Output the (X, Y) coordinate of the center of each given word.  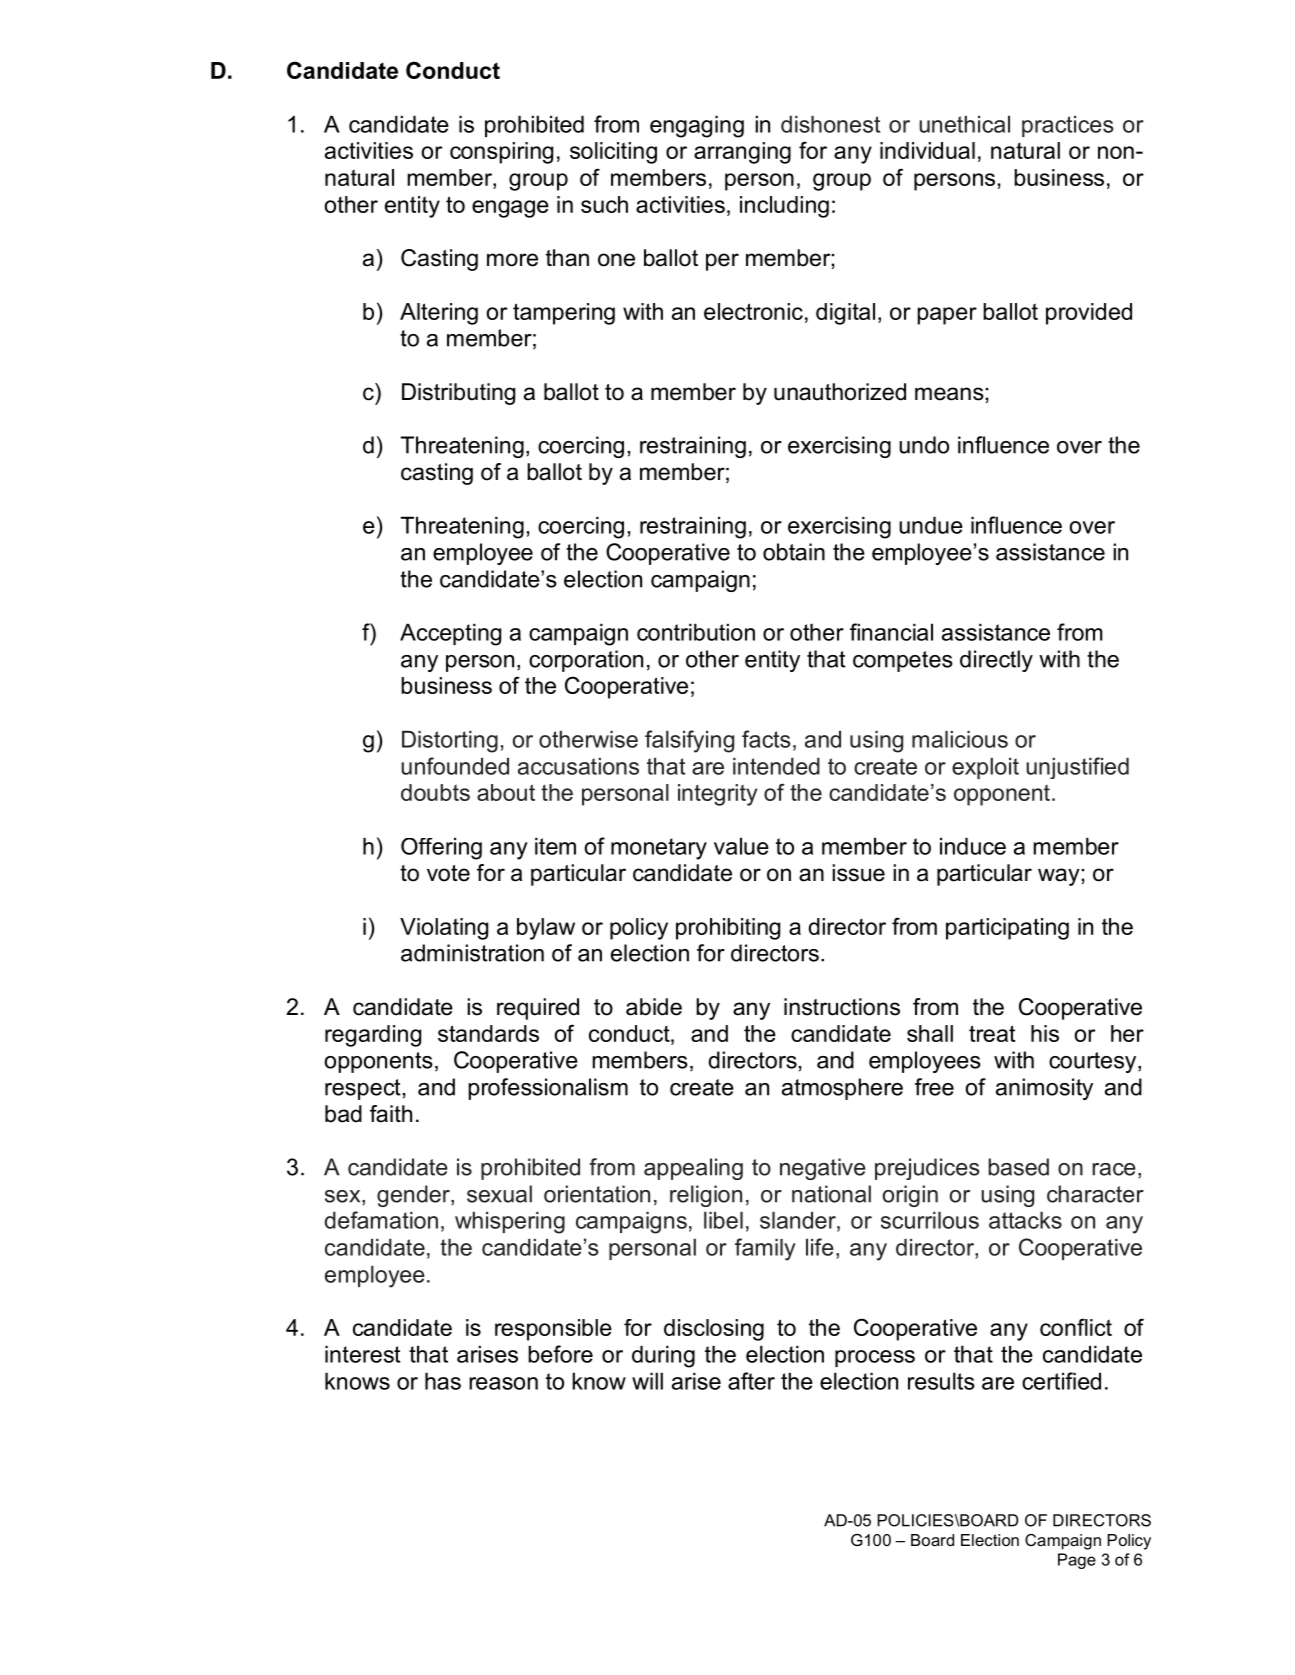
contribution (696, 632)
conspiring (501, 153)
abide (654, 1007)
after (751, 1381)
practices (1068, 126)
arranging (742, 153)
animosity (1044, 1089)
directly (996, 661)
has (443, 1381)
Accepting (450, 634)
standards (488, 1033)
